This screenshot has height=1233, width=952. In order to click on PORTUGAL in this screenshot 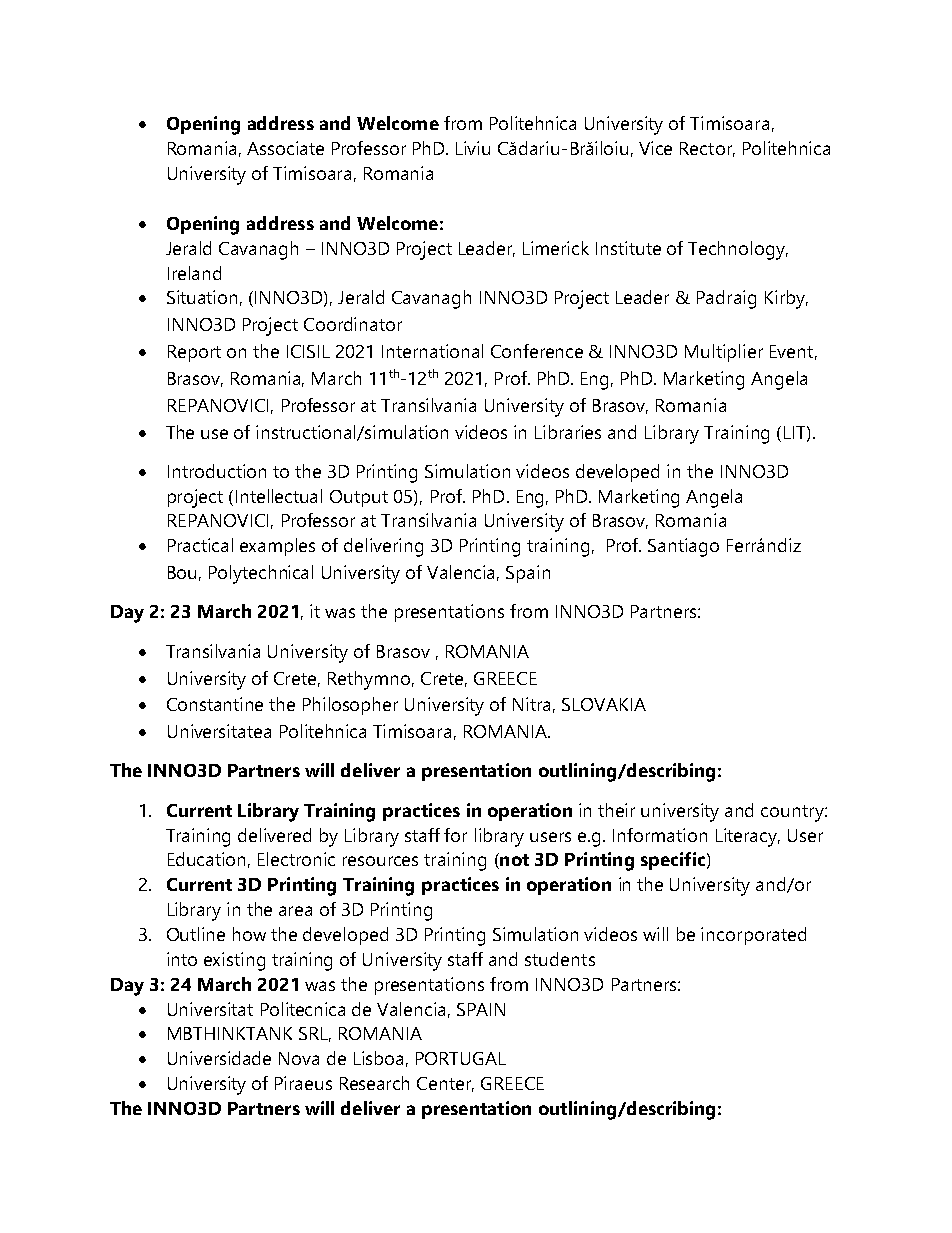, I will do `click(461, 1058)`.
